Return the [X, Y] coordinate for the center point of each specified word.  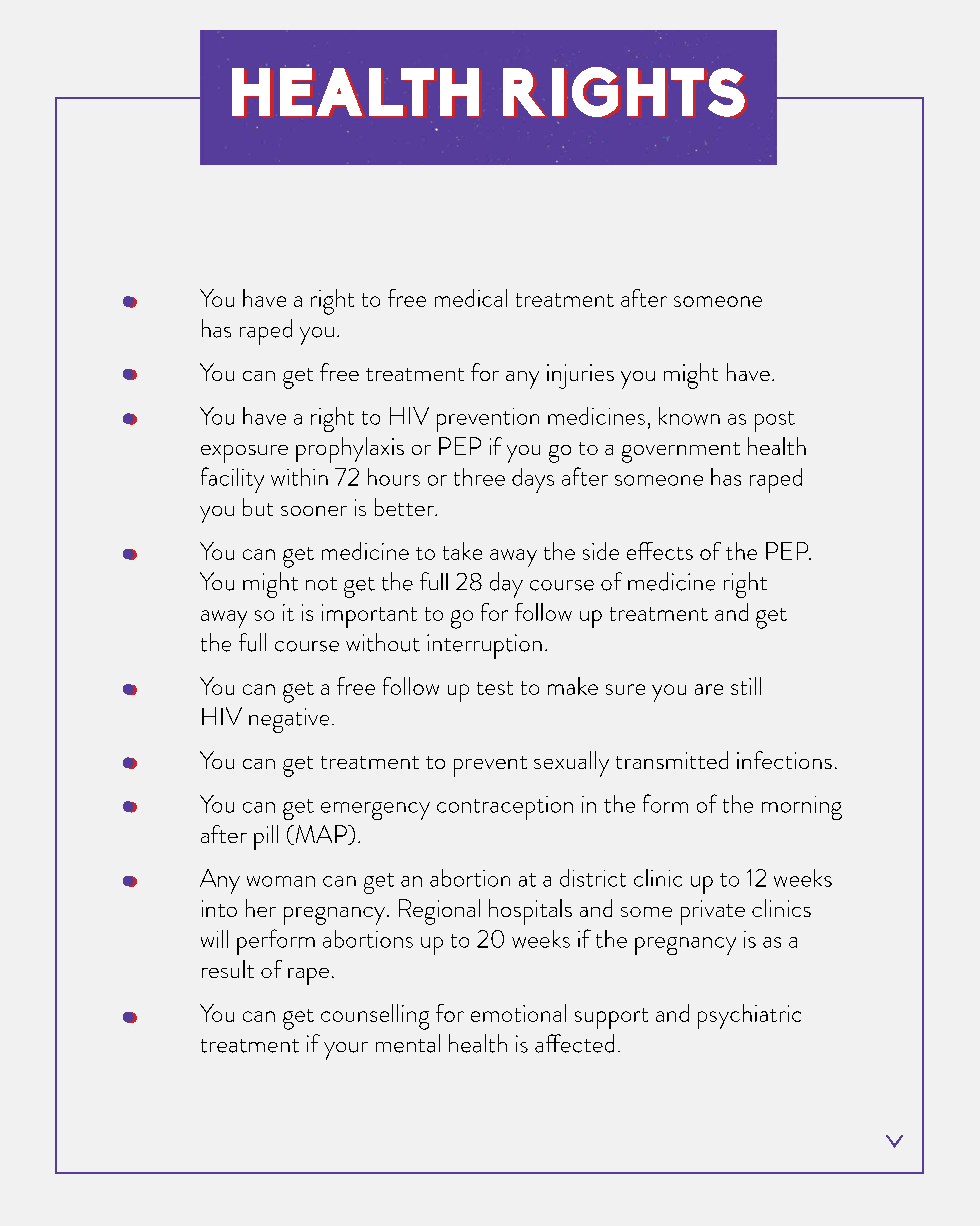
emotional [518, 1013]
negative [289, 720]
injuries [580, 376]
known [689, 416]
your [346, 1051]
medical [471, 298]
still [746, 686]
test [495, 688]
